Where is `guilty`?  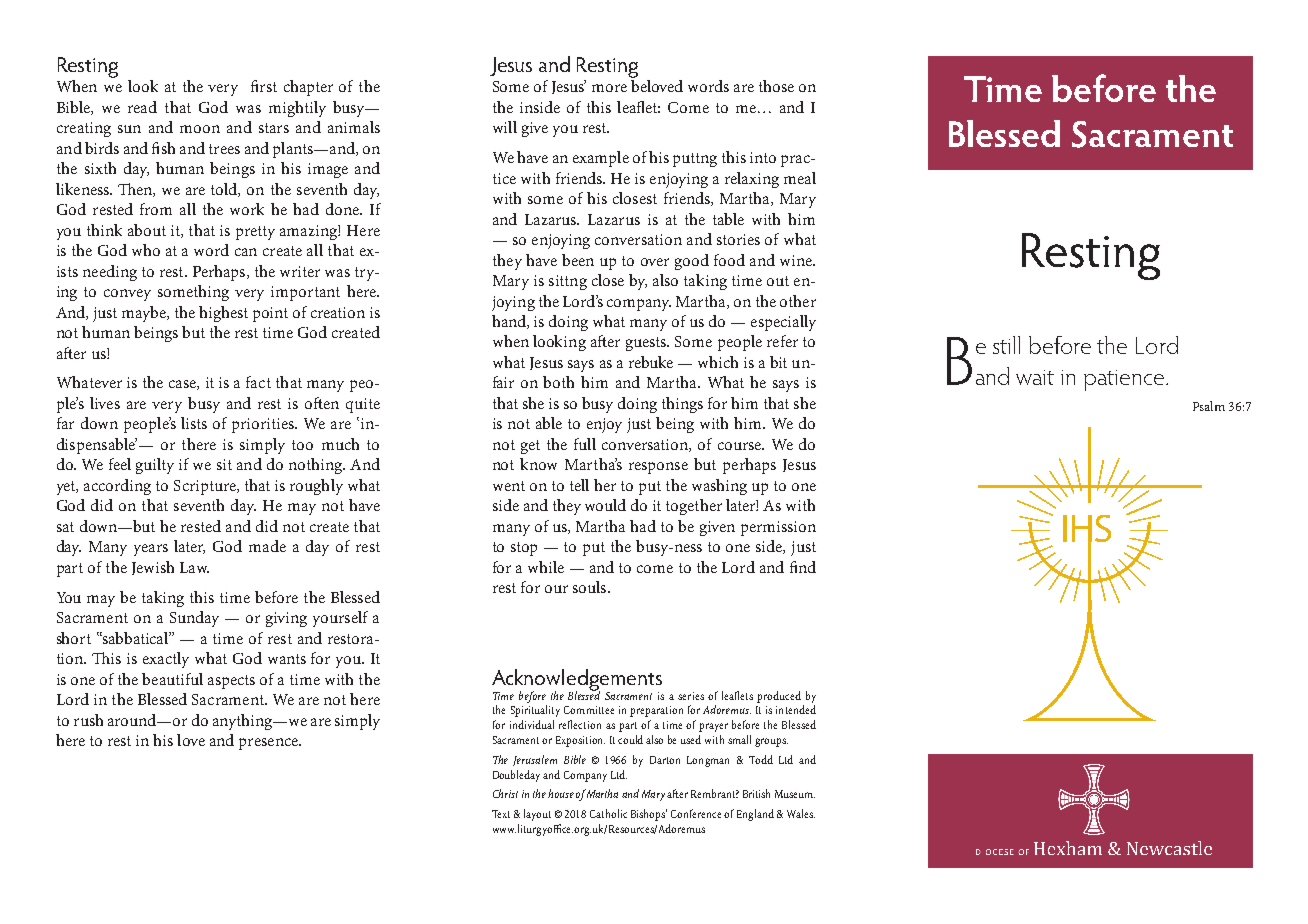 guilty is located at coordinates (155, 466).
